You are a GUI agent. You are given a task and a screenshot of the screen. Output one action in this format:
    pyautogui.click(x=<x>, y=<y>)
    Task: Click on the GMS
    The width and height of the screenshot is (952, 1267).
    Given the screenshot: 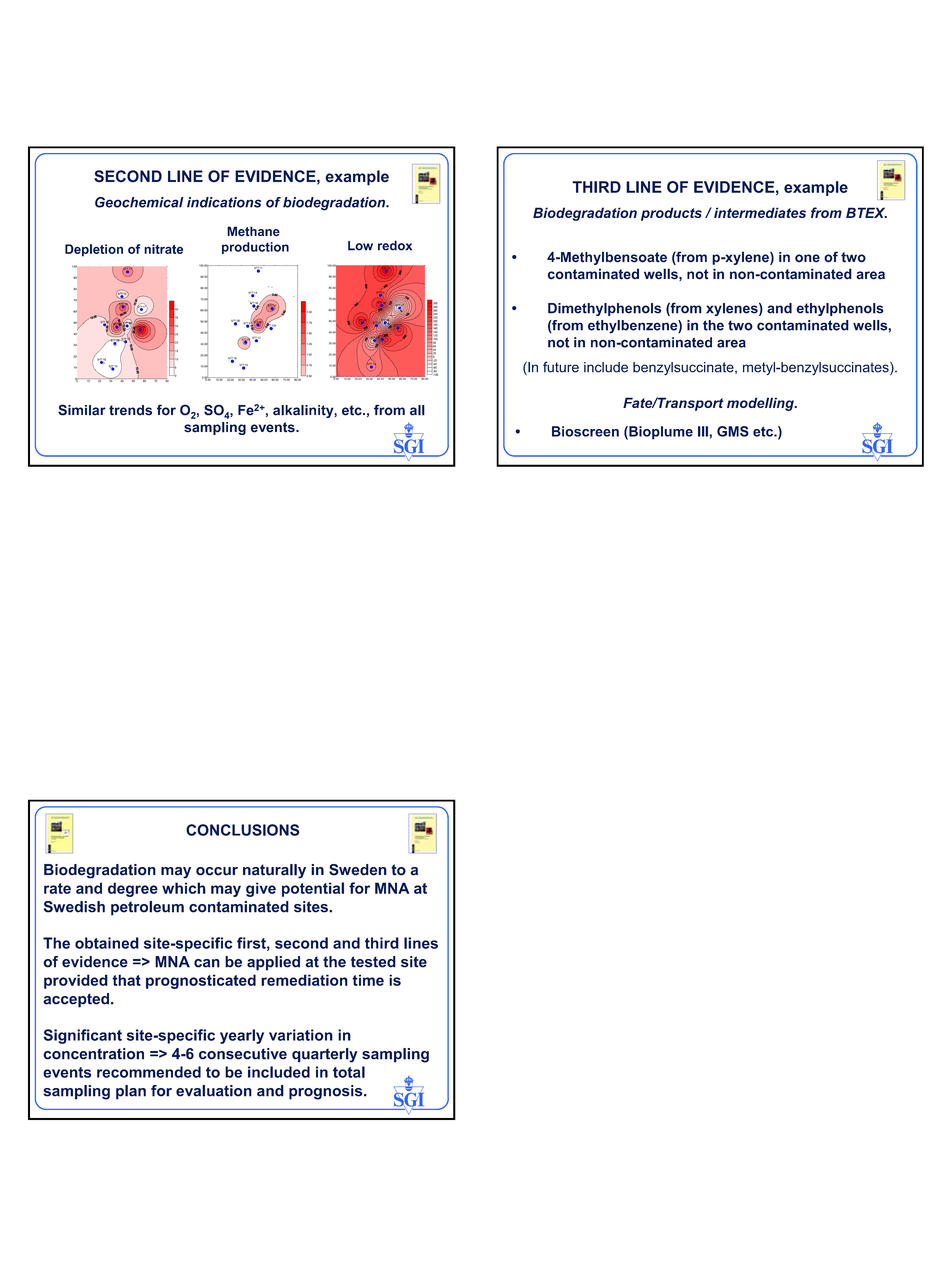 What is the action you would take?
    pyautogui.click(x=733, y=431)
